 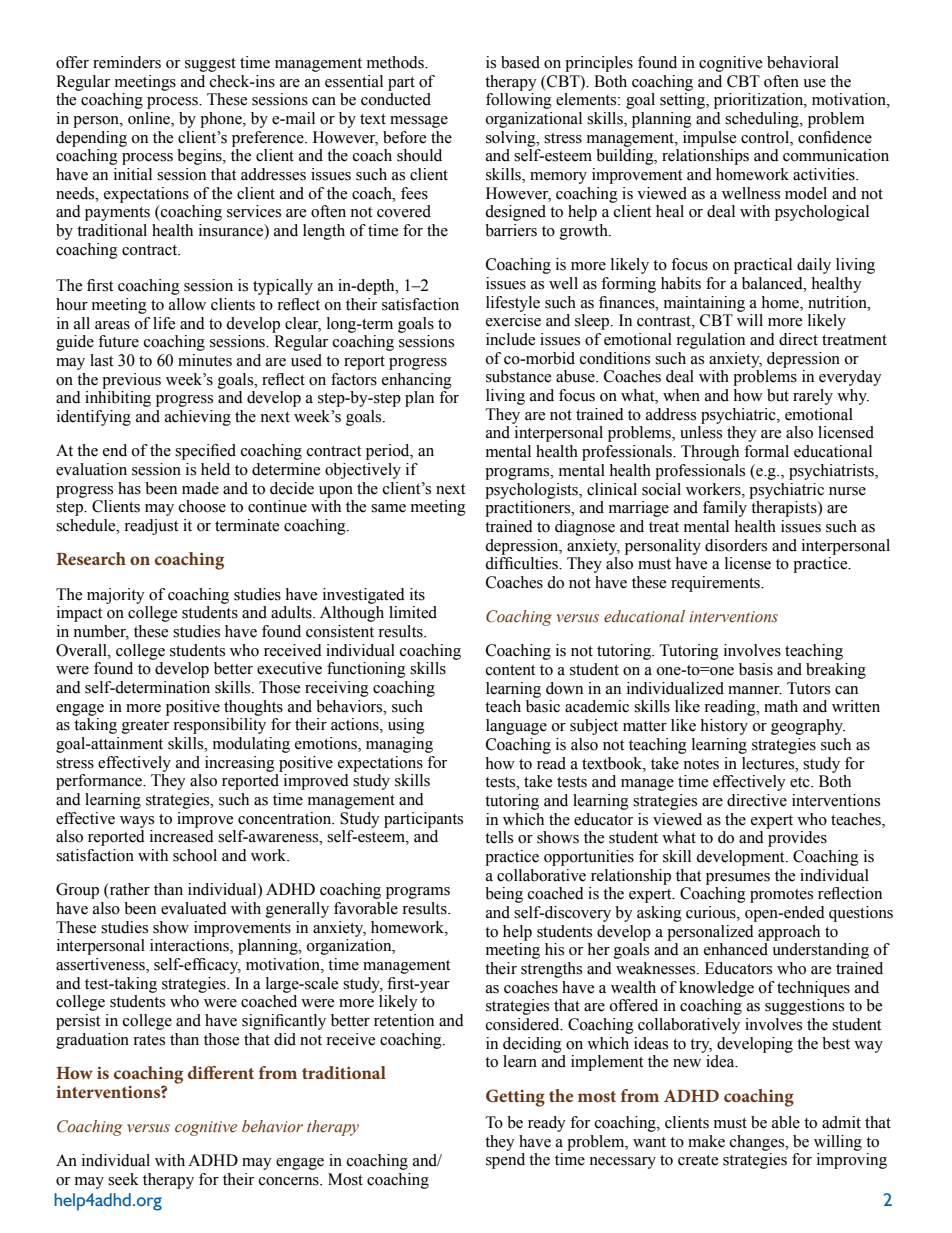 What do you see at coordinates (763, 120) in the page?
I see `scheduling` at bounding box center [763, 120].
